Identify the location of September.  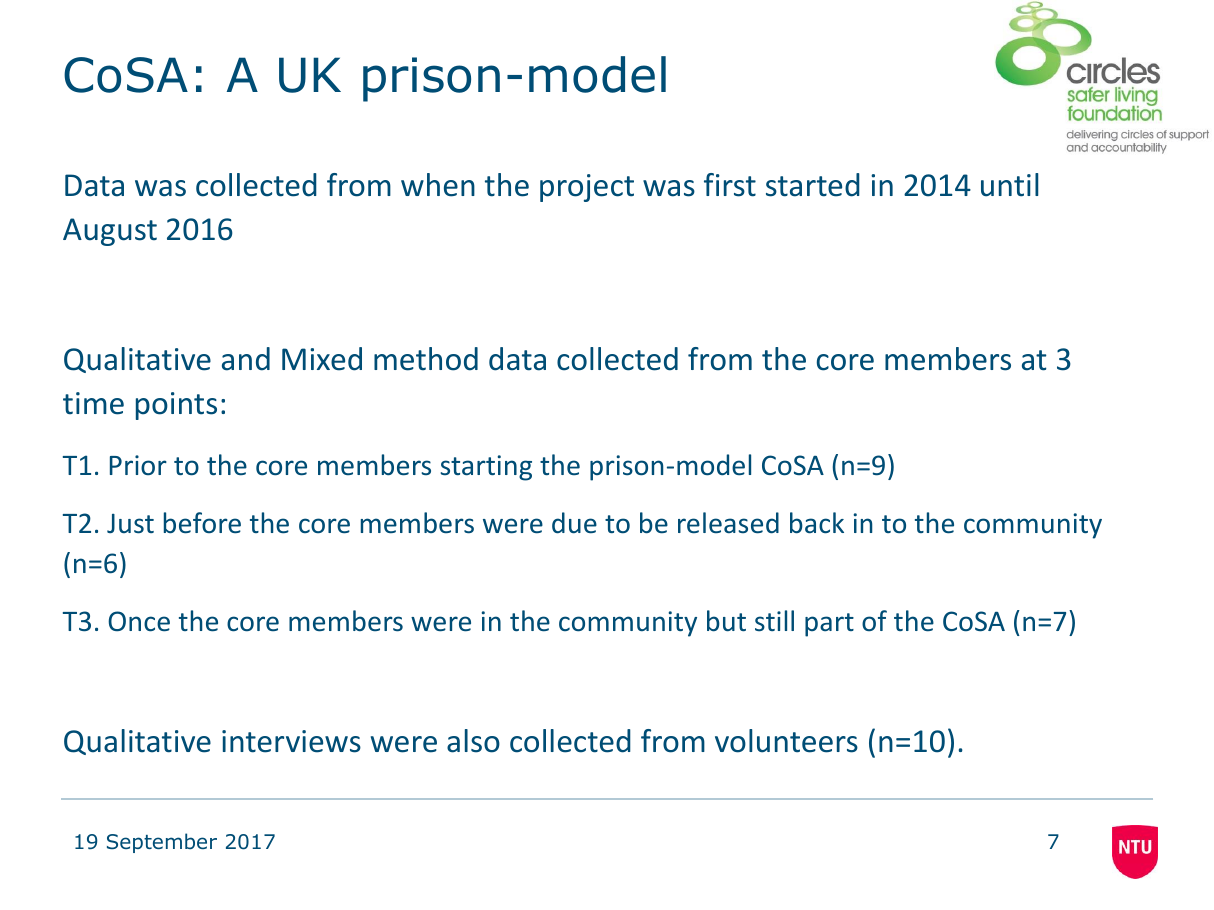
(162, 843).
